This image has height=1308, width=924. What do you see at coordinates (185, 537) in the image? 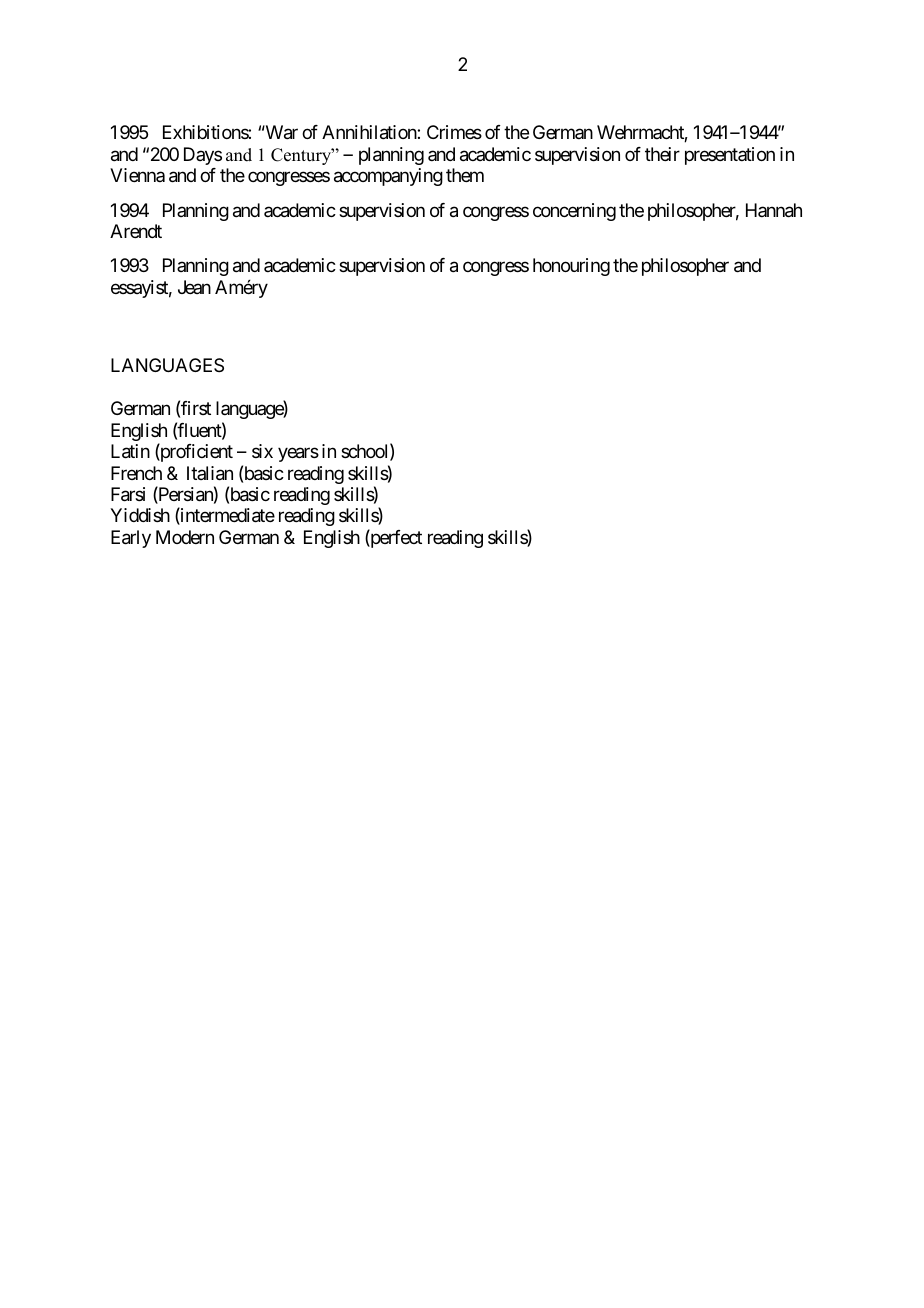
I see `Modern` at bounding box center [185, 537].
